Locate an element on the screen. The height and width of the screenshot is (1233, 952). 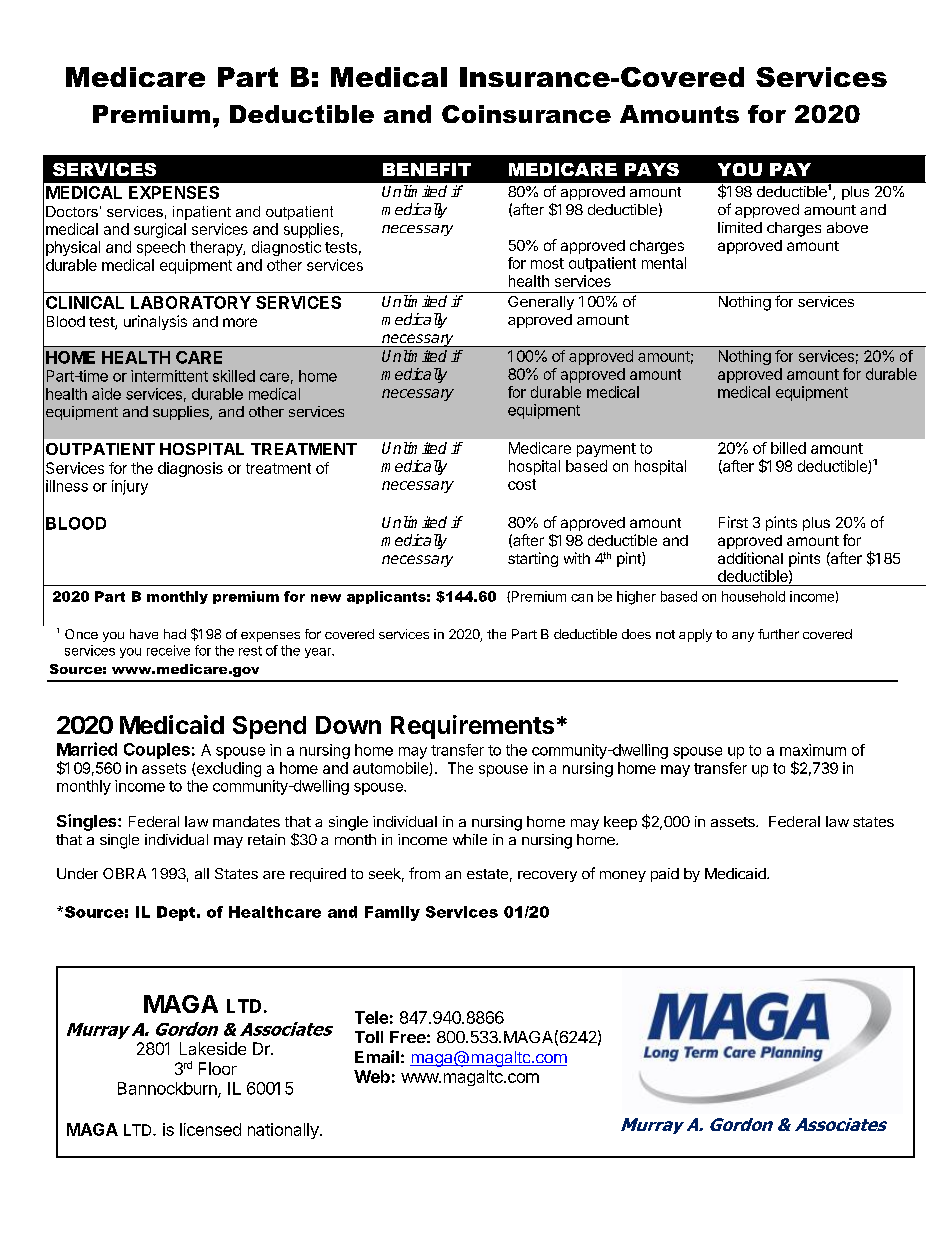
Bannockburn is located at coordinates (168, 1089).
